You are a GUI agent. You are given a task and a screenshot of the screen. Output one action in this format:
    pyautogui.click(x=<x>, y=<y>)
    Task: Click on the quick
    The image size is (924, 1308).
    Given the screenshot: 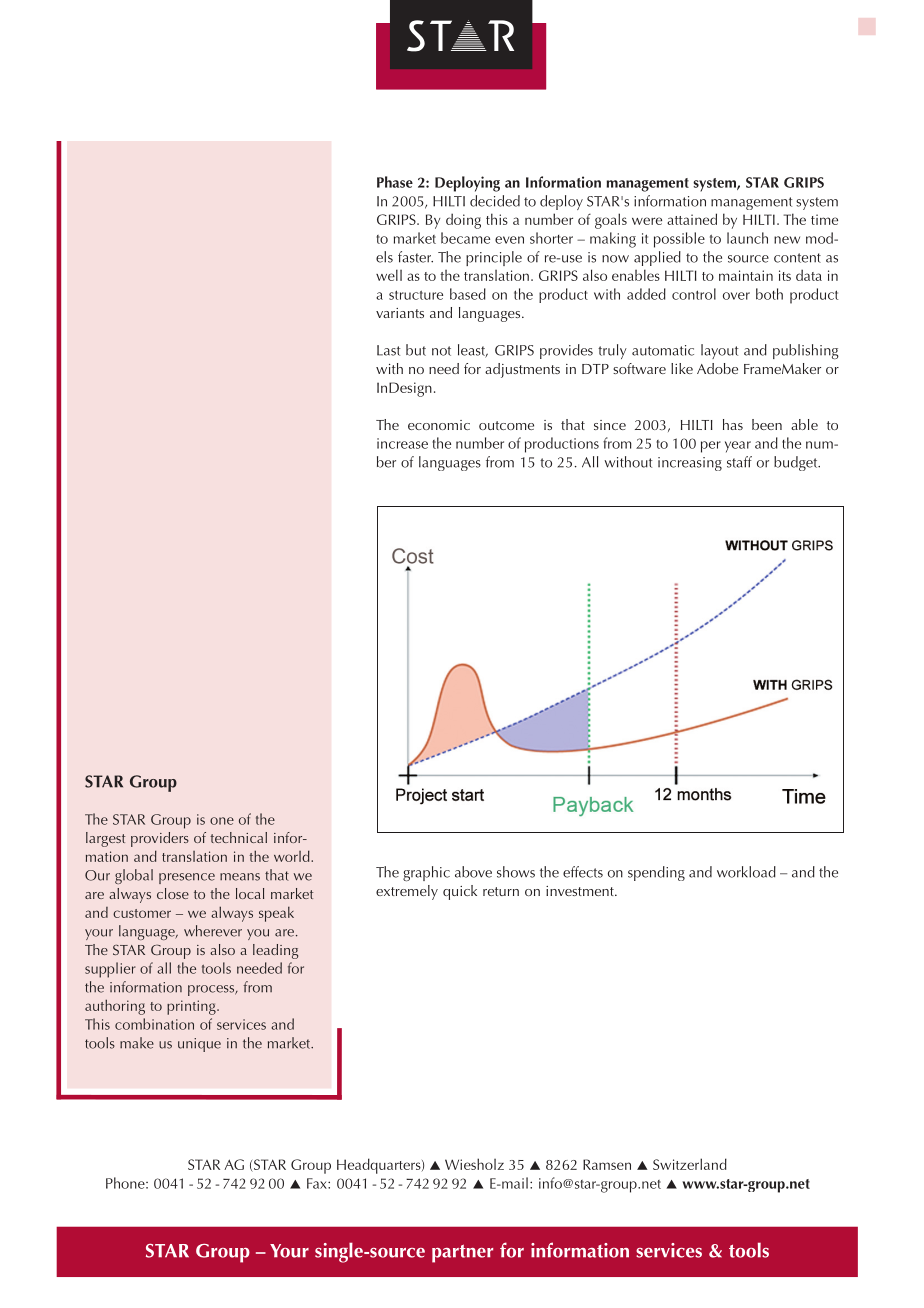 What is the action you would take?
    pyautogui.click(x=460, y=892)
